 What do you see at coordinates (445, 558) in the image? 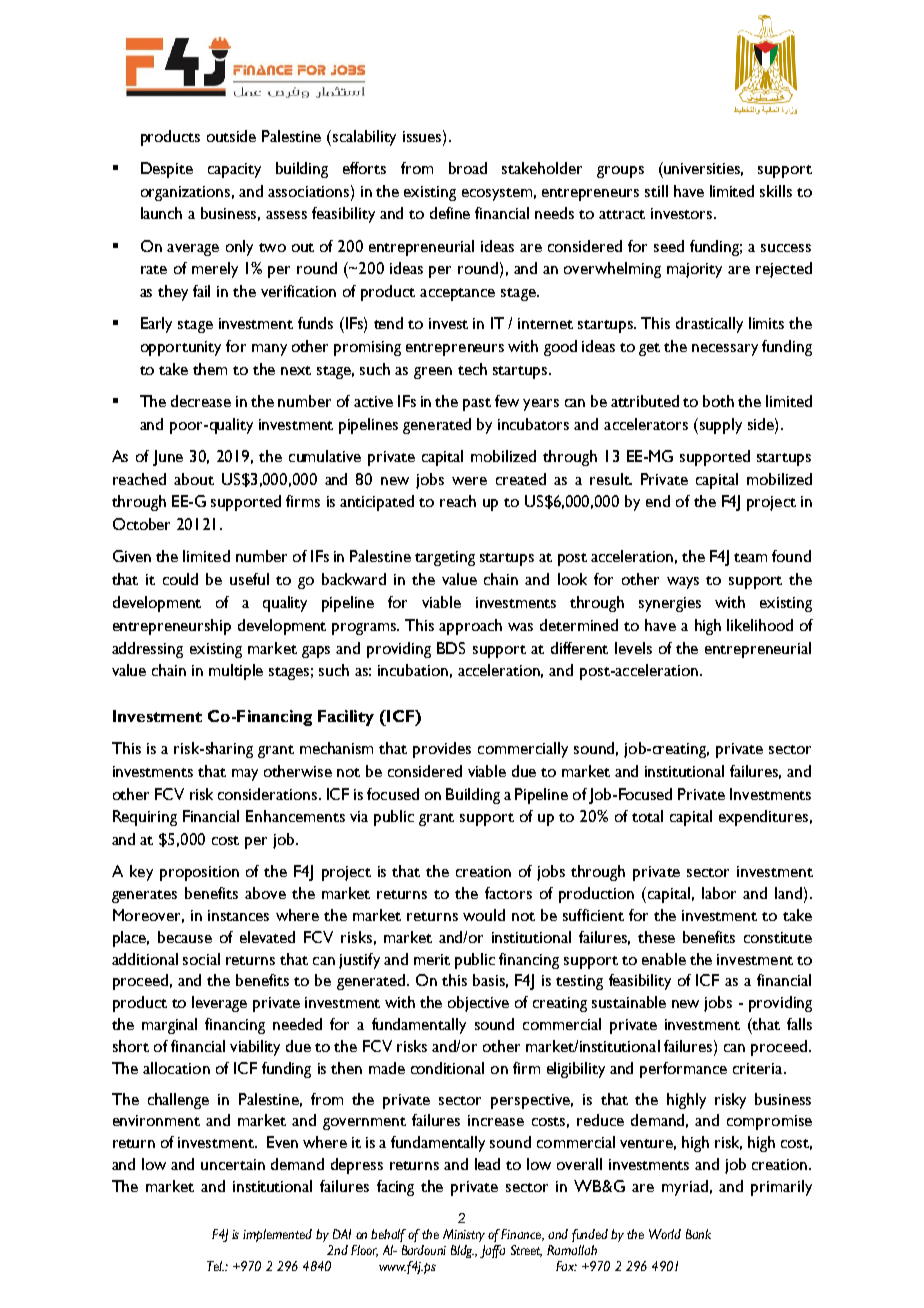
I see `targeting` at bounding box center [445, 558].
